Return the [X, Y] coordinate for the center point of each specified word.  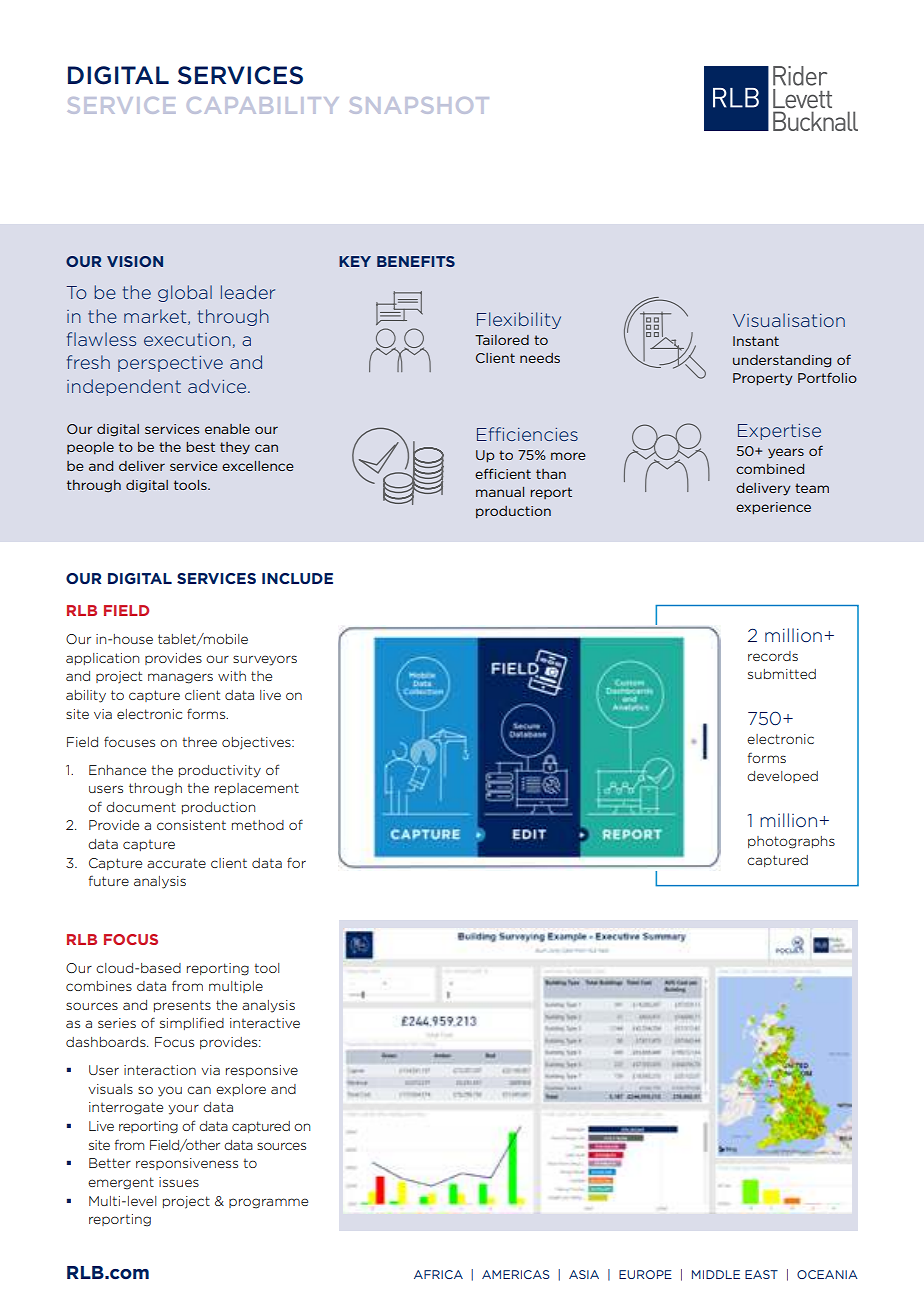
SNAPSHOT [419, 105]
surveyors [265, 660]
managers [180, 678]
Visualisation [789, 320]
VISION [135, 261]
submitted [782, 674]
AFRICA [438, 1274]
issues [179, 1182]
